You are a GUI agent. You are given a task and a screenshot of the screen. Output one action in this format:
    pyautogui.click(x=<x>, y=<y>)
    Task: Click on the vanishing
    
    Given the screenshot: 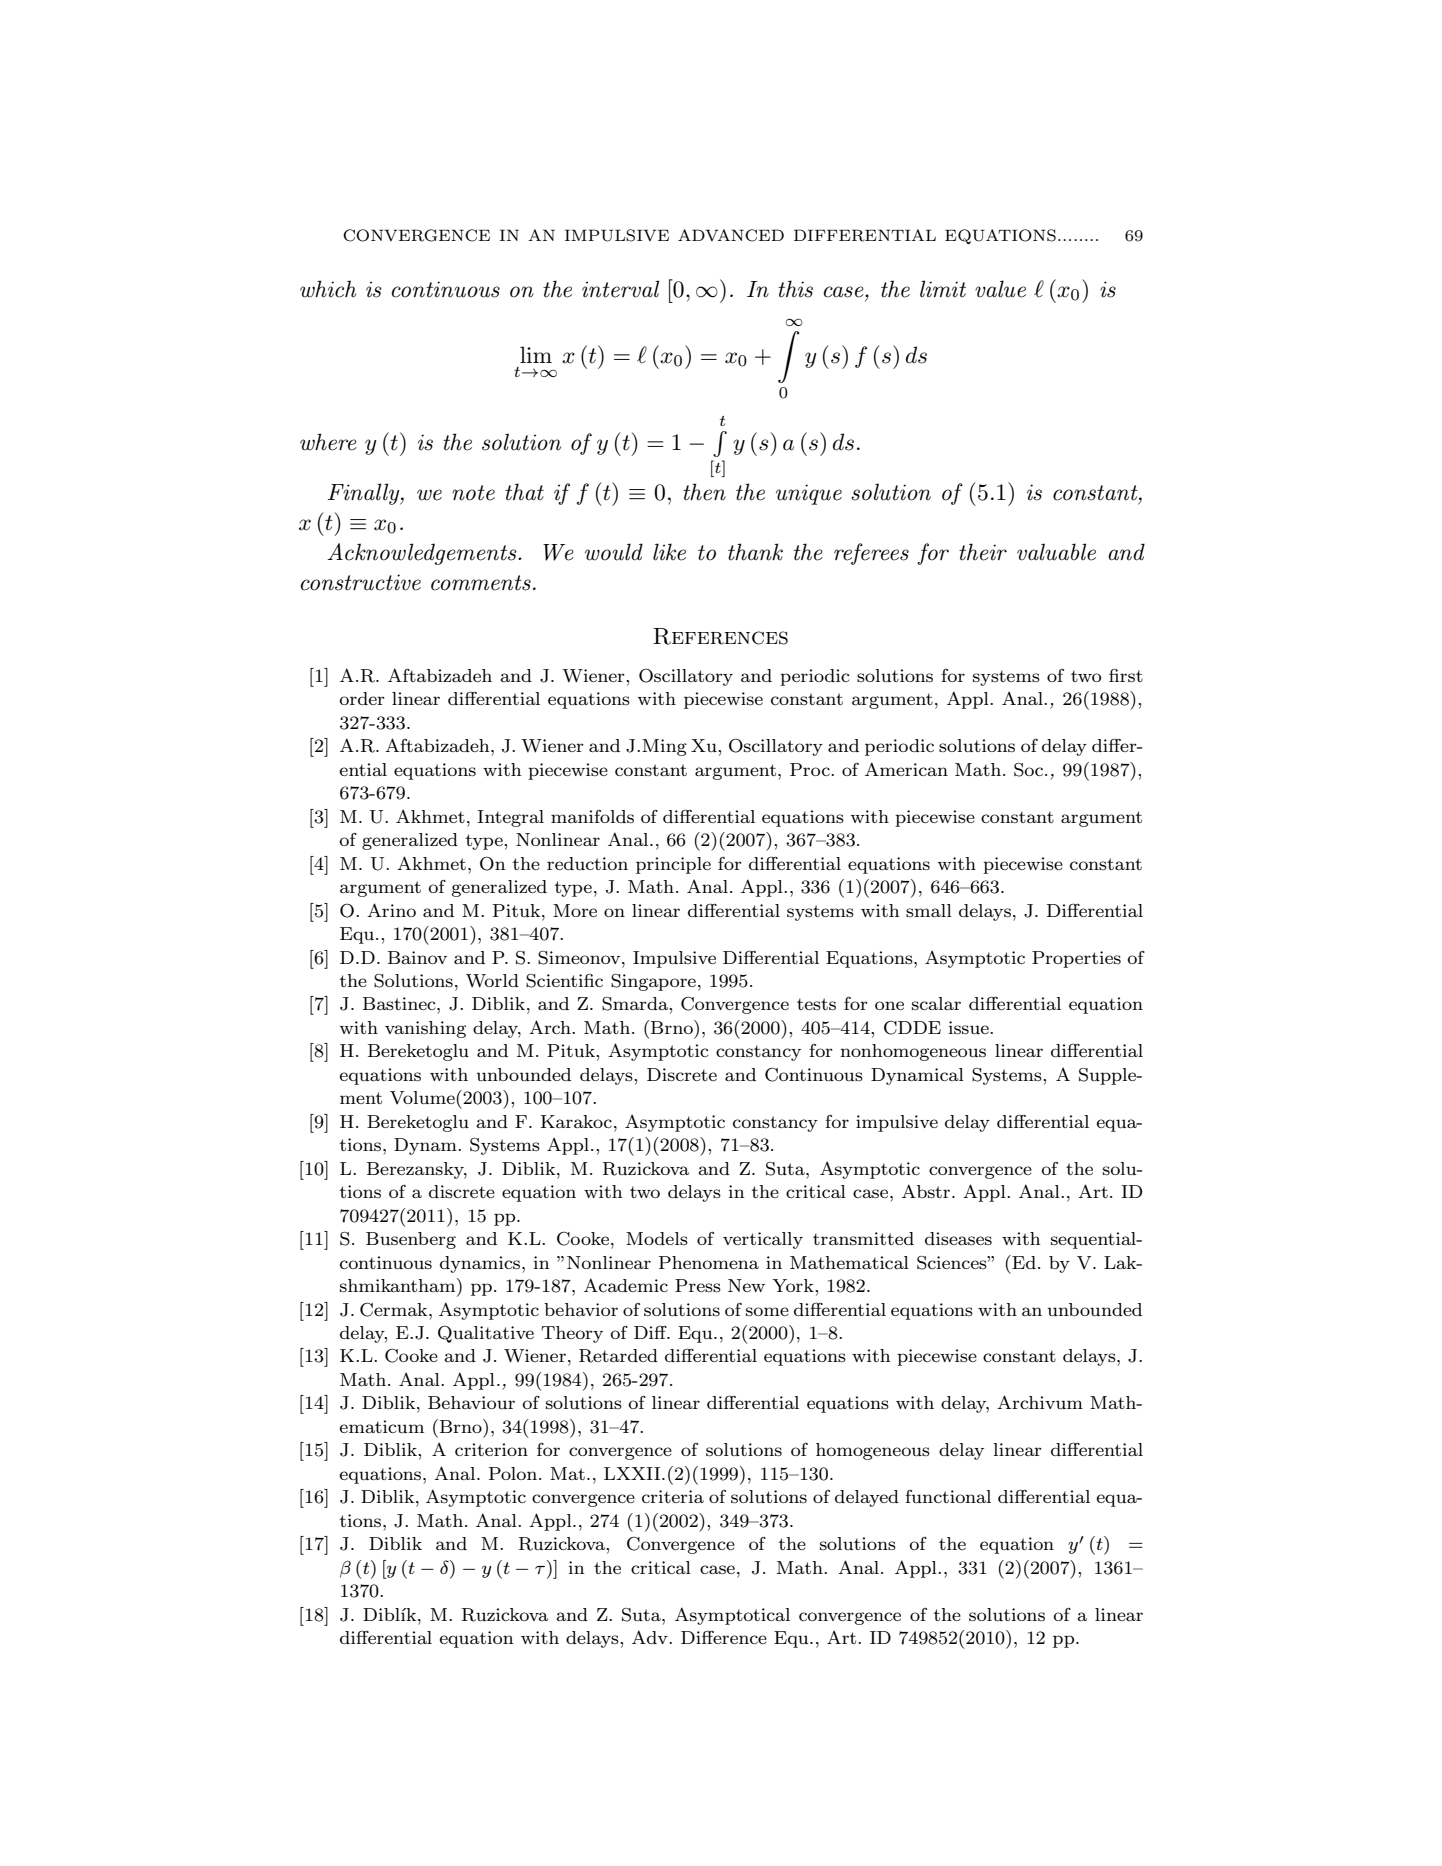 What is the action you would take?
    pyautogui.click(x=425, y=1029)
